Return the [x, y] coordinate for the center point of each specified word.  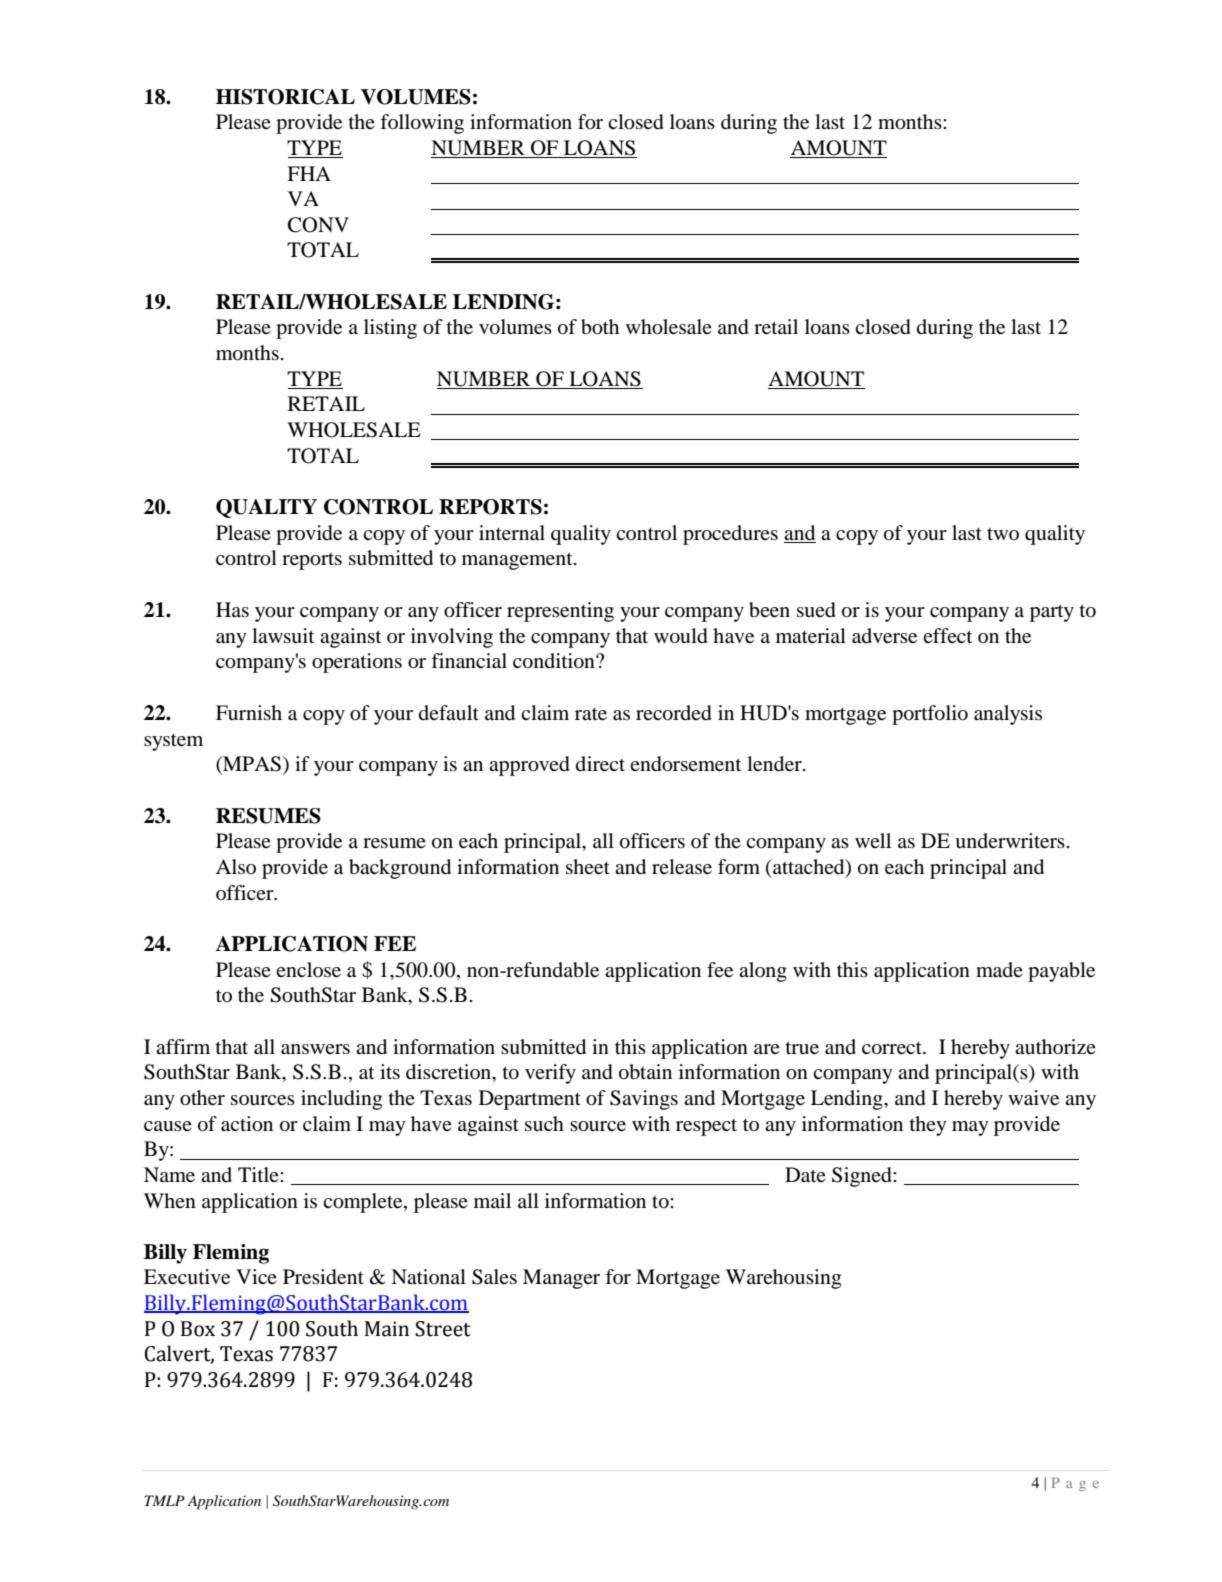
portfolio [930, 715]
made [999, 970]
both [600, 327]
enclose [308, 970]
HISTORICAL [285, 97]
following [422, 124]
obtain [645, 1072]
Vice [256, 1276]
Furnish [249, 712]
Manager [561, 1279]
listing [390, 329]
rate [591, 714]
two [1003, 534]
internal [512, 533]
